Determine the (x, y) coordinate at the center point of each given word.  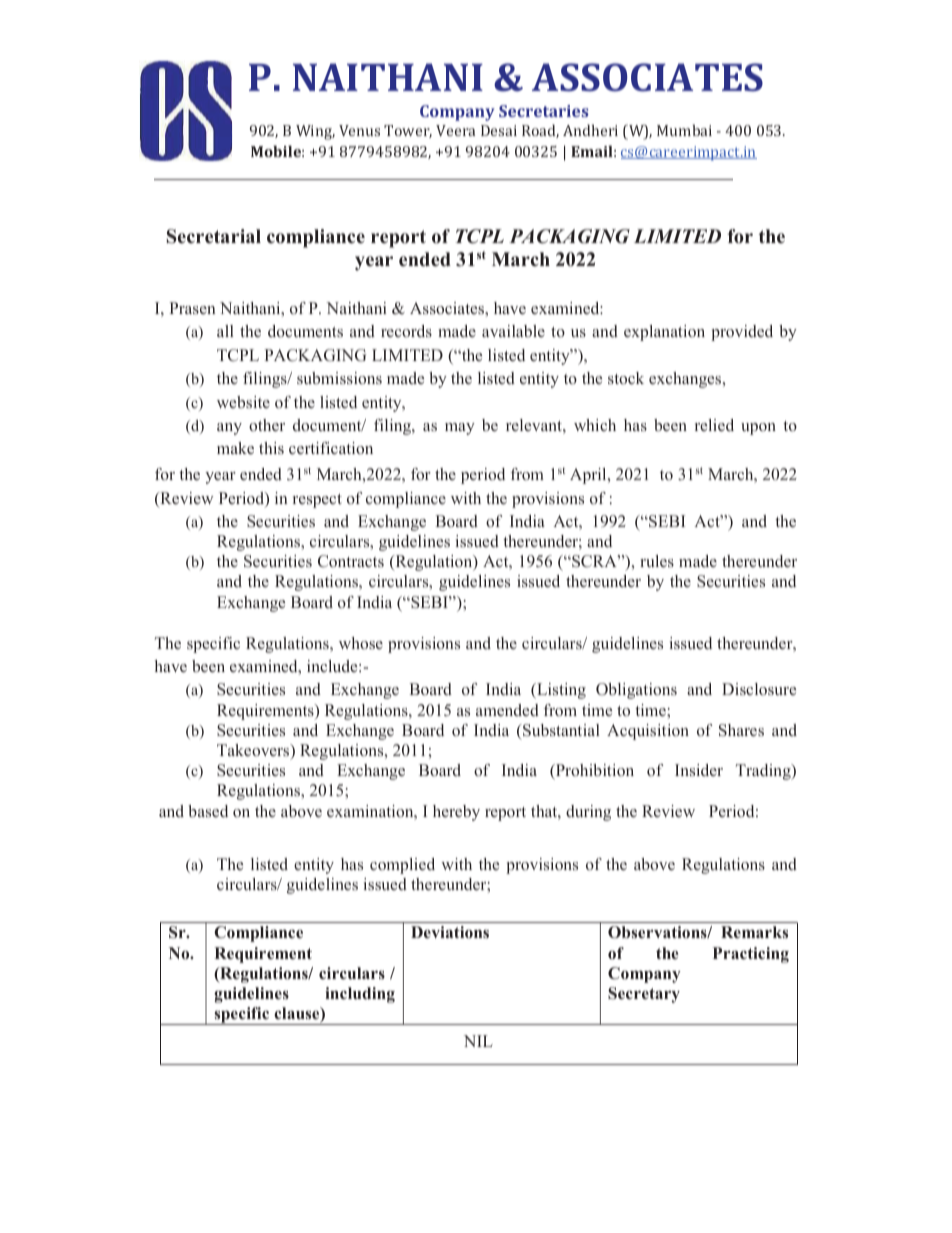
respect (317, 501)
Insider (699, 770)
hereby (456, 813)
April (589, 476)
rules (657, 561)
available (513, 331)
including (360, 995)
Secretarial (214, 236)
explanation (664, 333)
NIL (478, 1041)
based (208, 811)
